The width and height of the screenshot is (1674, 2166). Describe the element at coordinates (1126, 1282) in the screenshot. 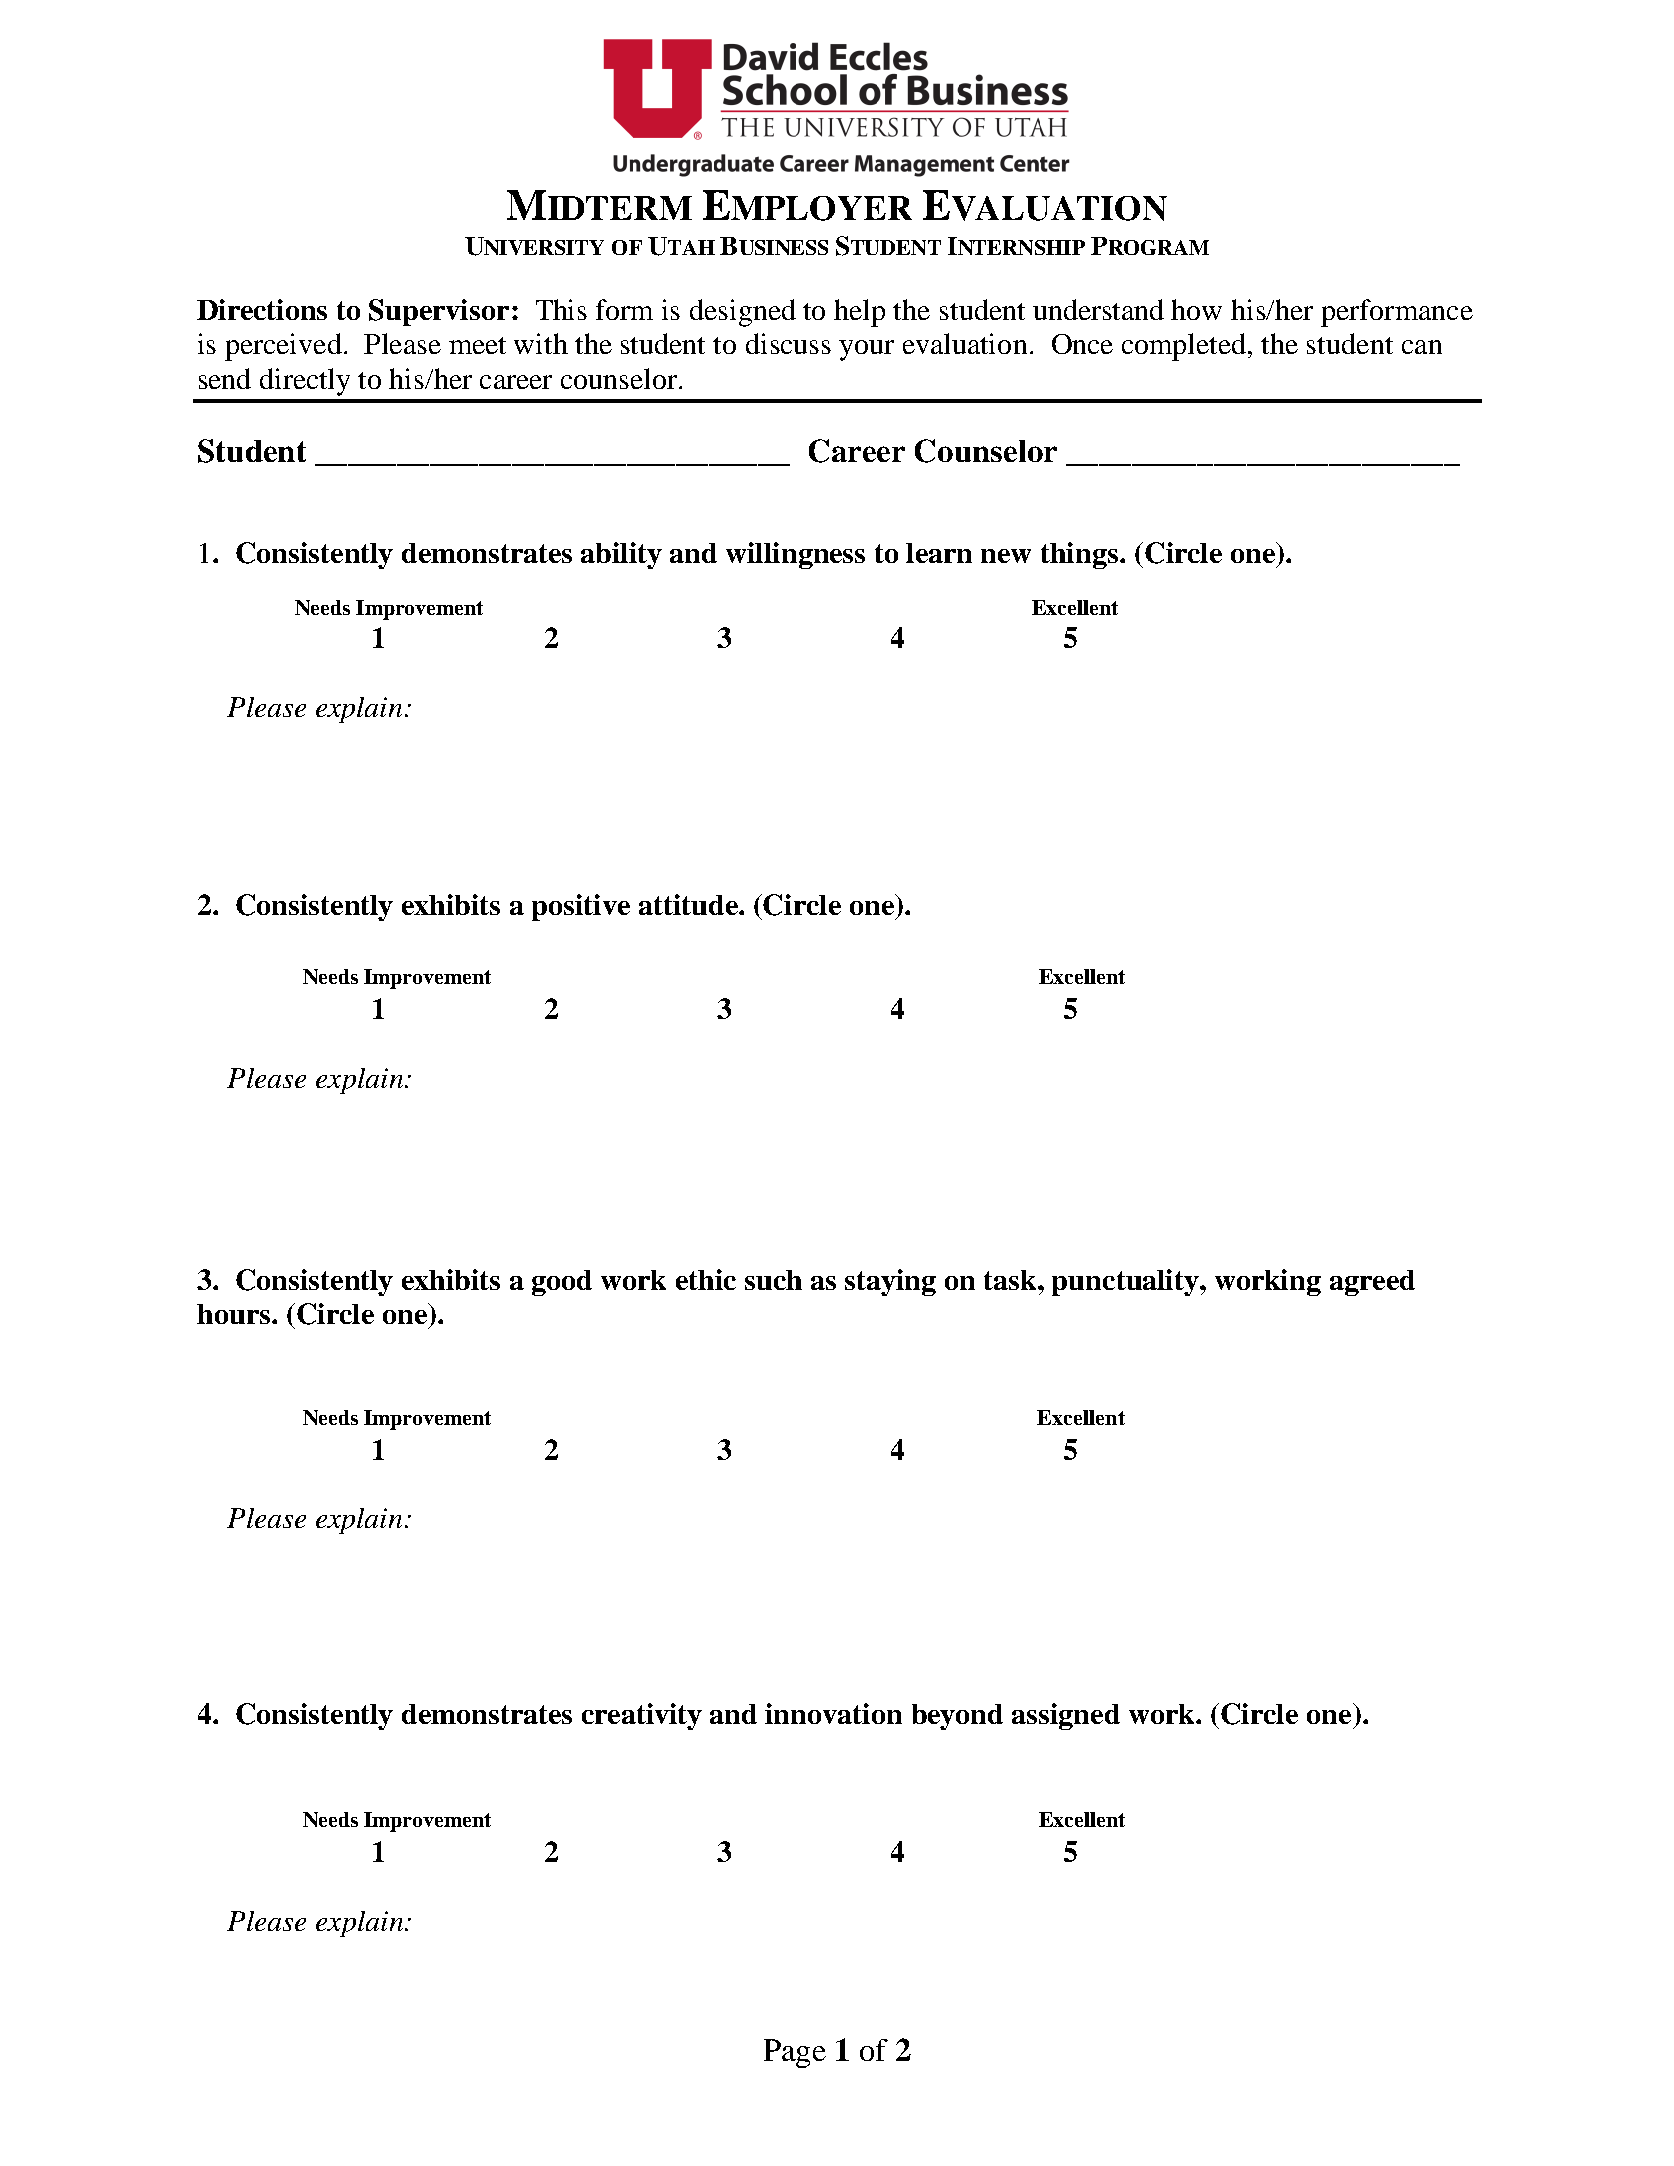

I see `punctuality` at that location.
